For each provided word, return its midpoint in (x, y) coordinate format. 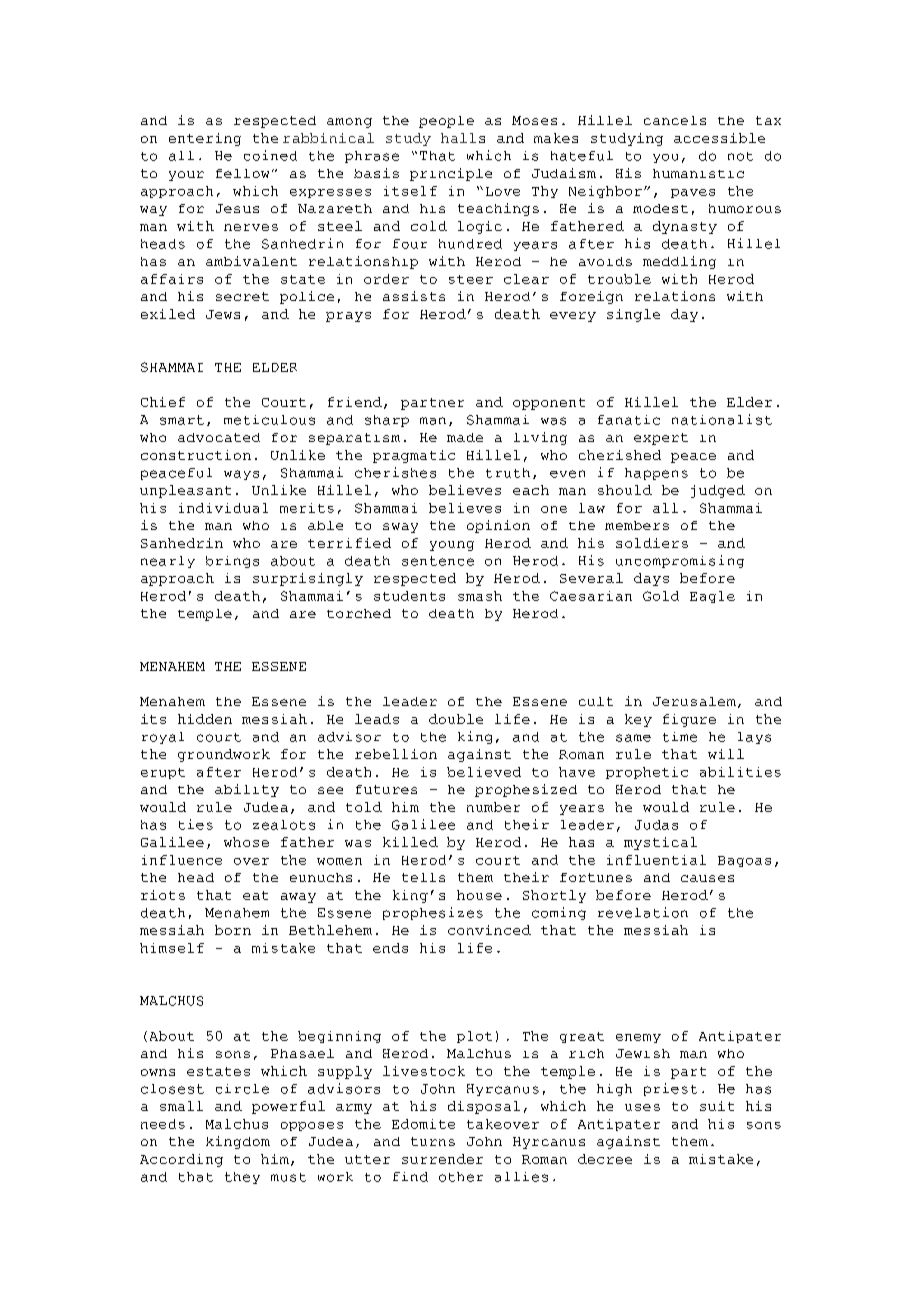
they (242, 1178)
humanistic (698, 173)
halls (463, 138)
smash (480, 596)
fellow (242, 173)
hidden (205, 719)
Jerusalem (694, 701)
